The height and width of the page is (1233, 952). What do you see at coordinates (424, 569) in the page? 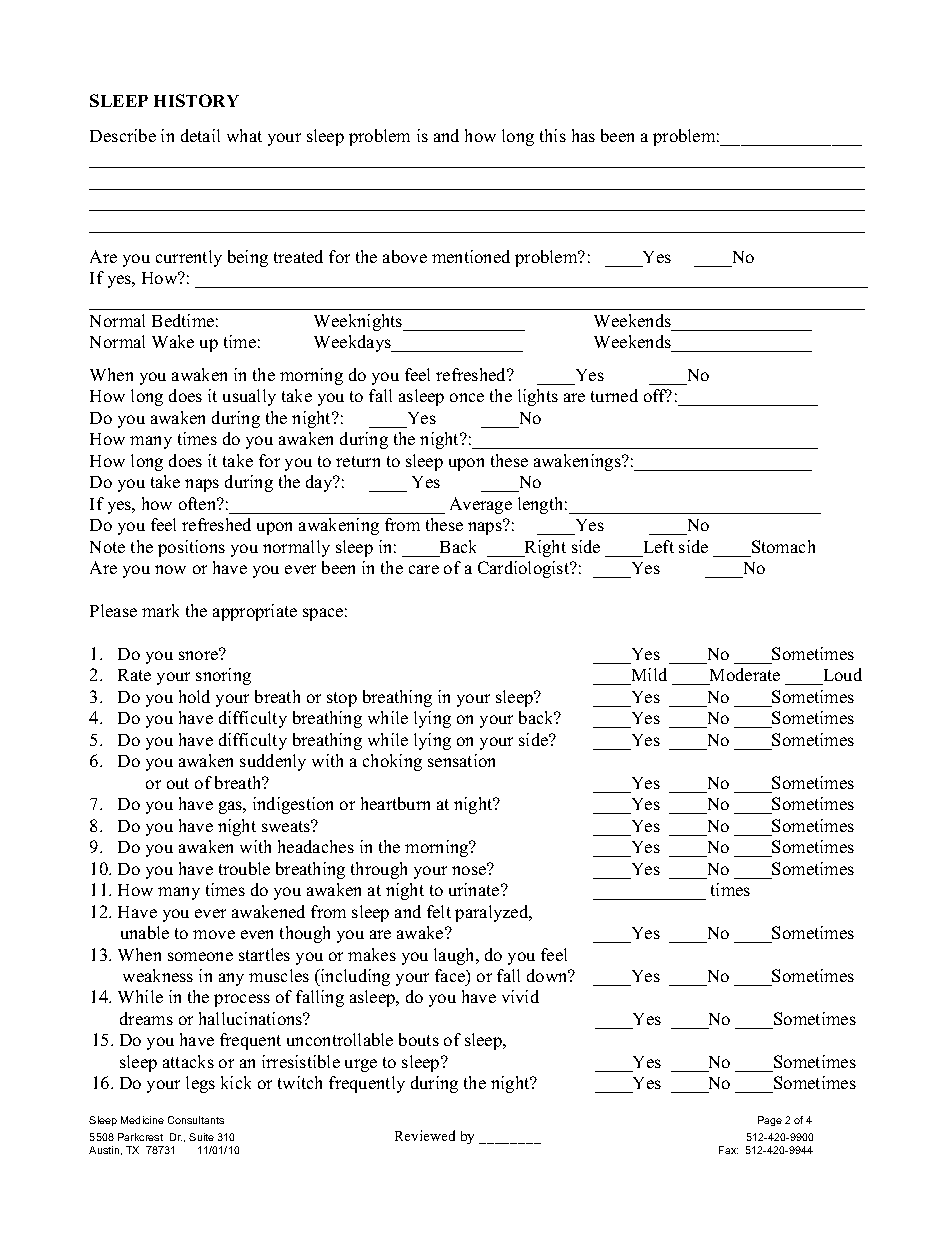
I see `care` at bounding box center [424, 569].
